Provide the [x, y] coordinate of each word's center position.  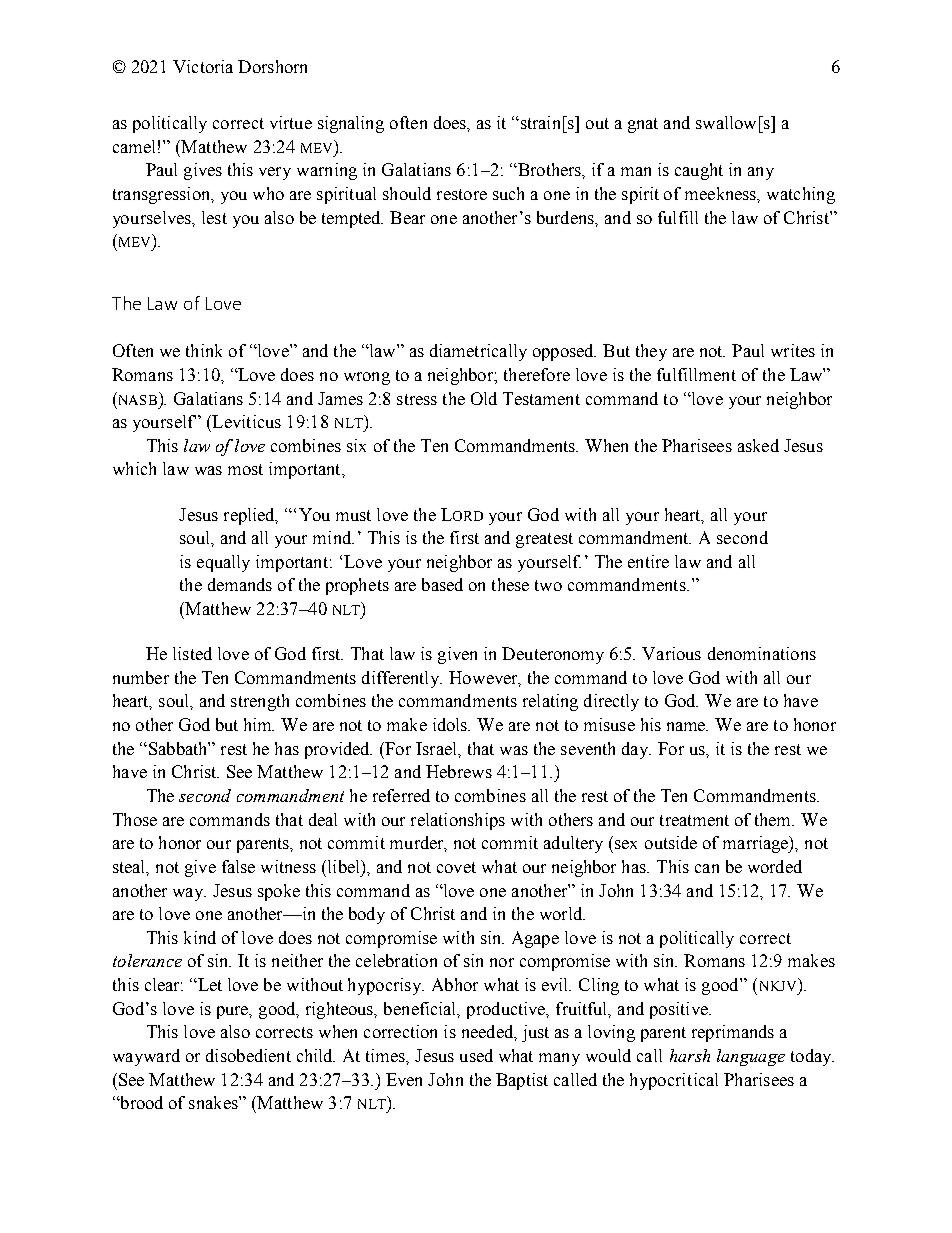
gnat [643, 125]
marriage [757, 844]
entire [648, 561]
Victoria [203, 66]
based [442, 584]
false [238, 866]
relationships [458, 821]
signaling [351, 124]
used [476, 1055]
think [204, 350]
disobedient [248, 1055]
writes [793, 350]
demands [240, 584]
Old [484, 398]
